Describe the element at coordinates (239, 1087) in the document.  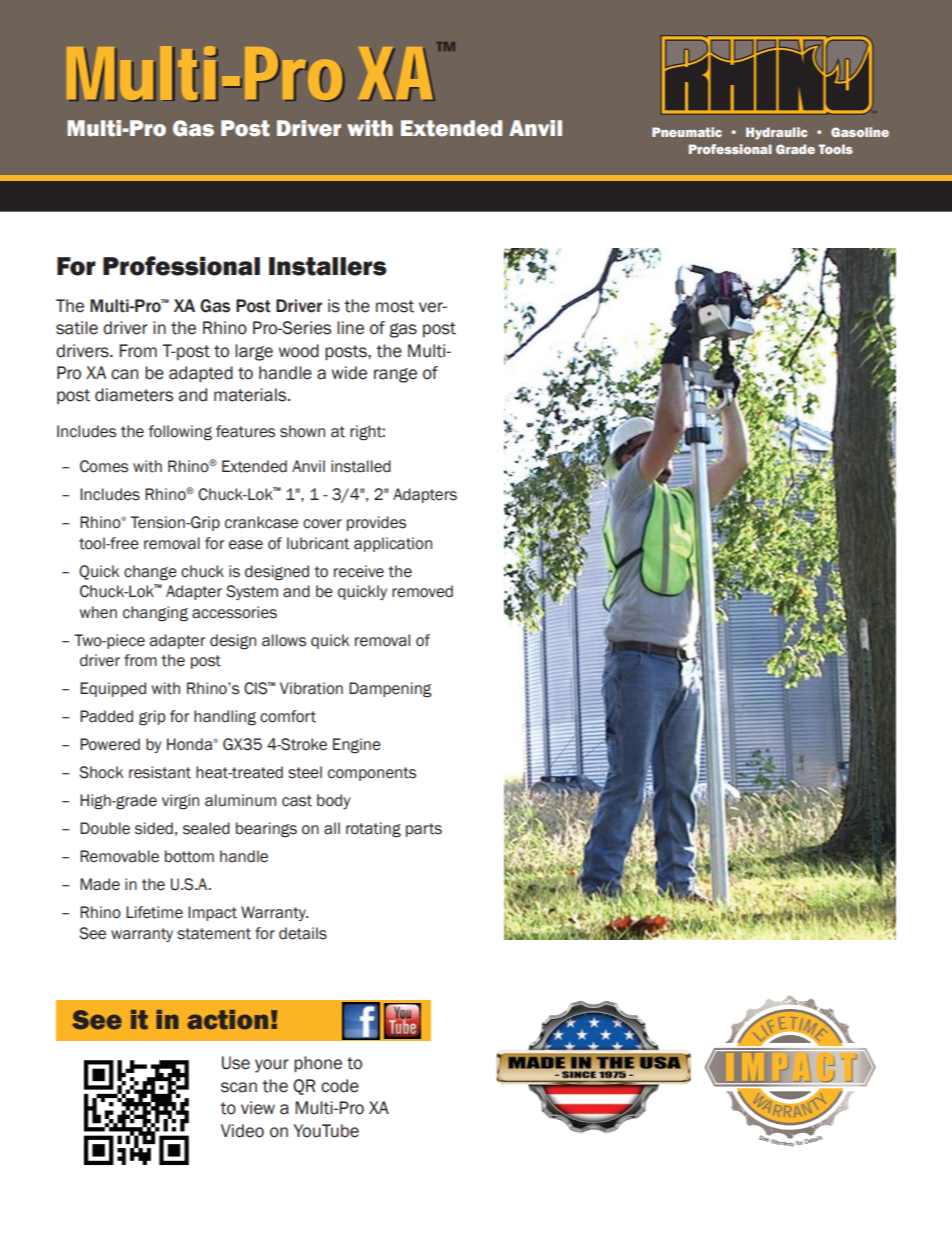
I see `scan` at that location.
